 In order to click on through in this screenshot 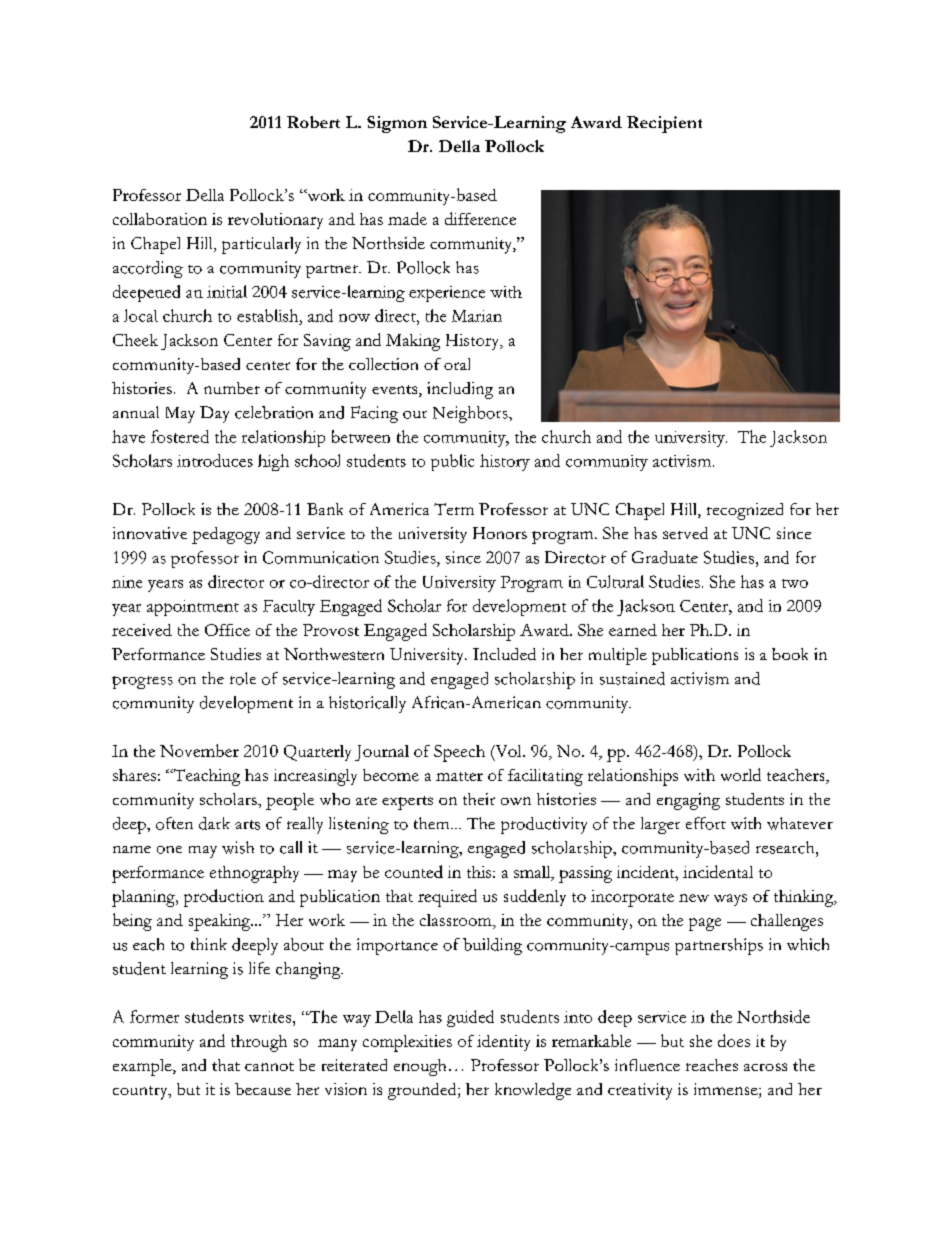, I will do `click(259, 1043)`.
